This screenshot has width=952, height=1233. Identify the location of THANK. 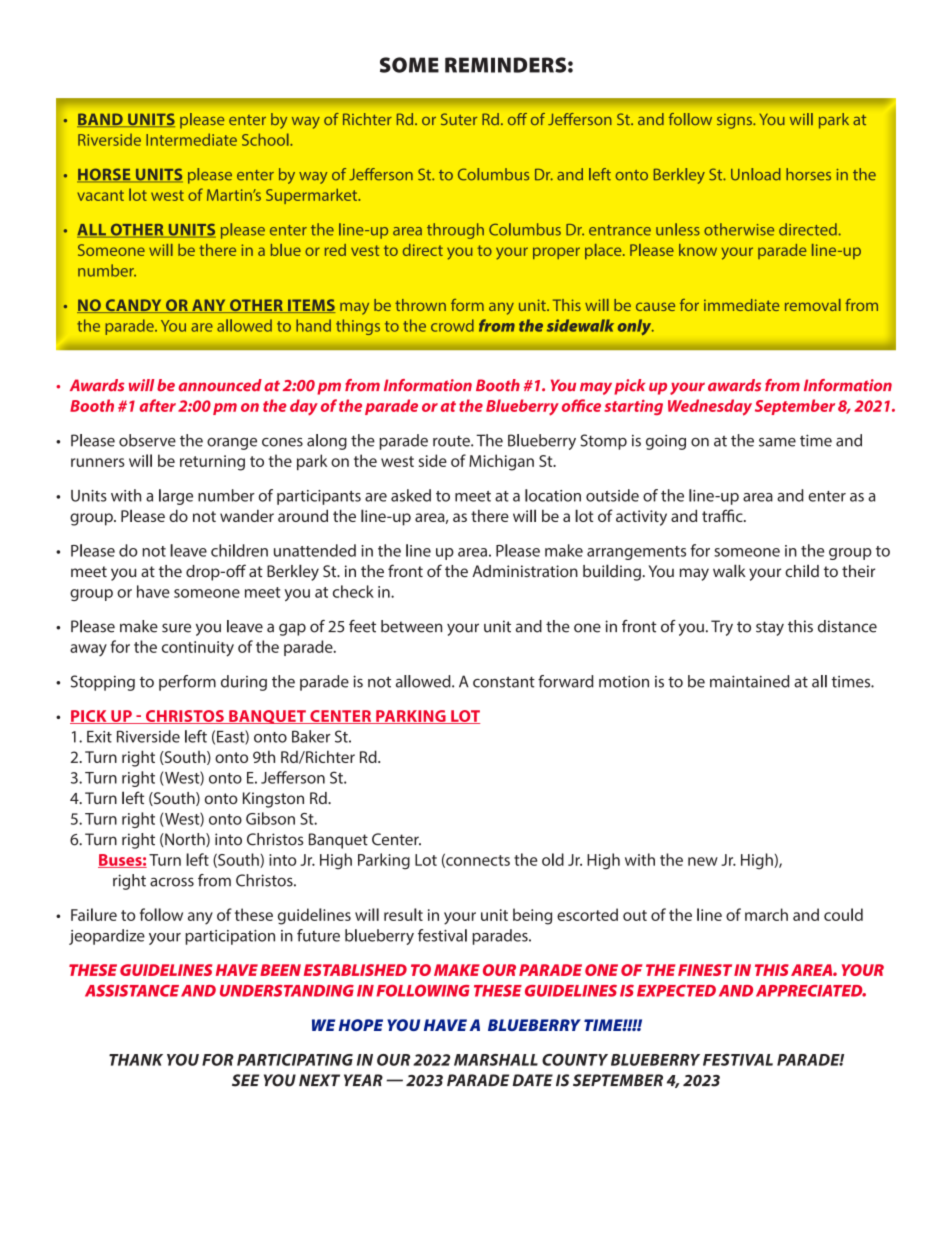
(136, 1060).
